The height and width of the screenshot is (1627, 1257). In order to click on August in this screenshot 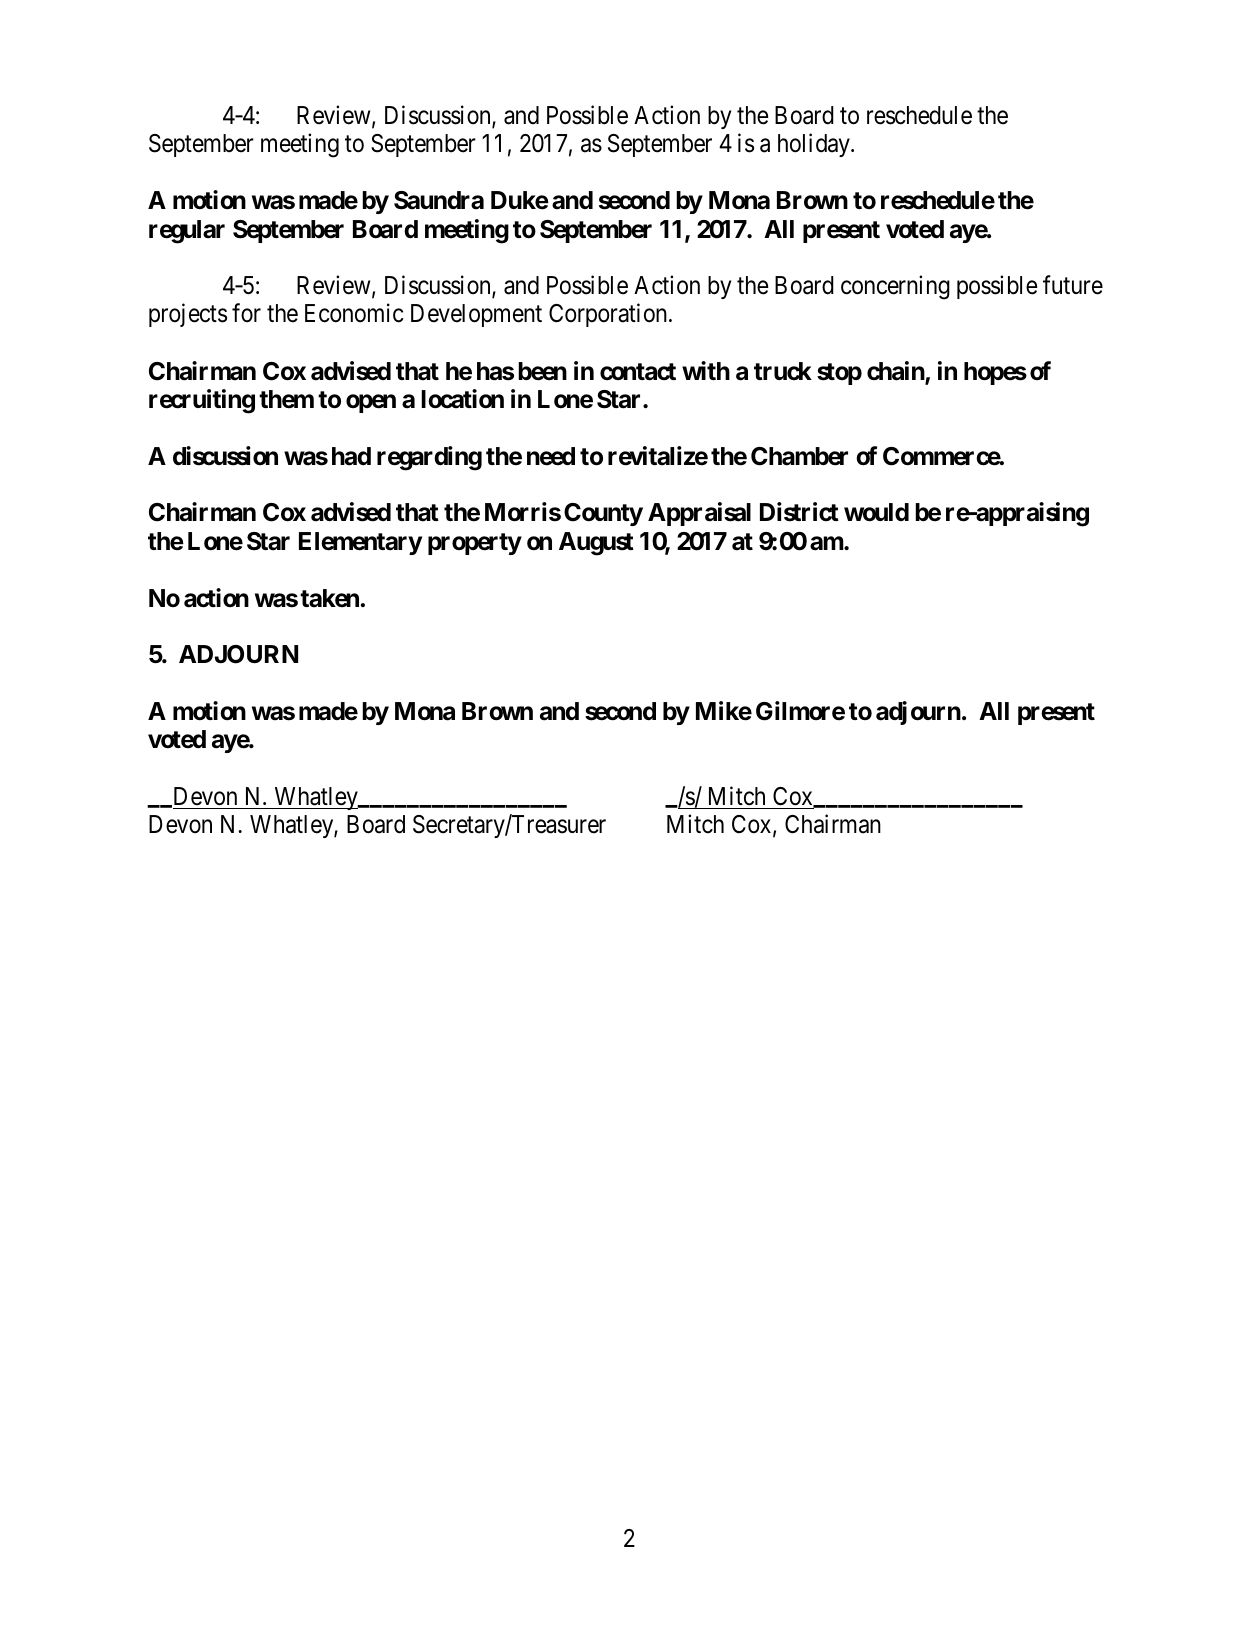, I will do `click(596, 544)`.
